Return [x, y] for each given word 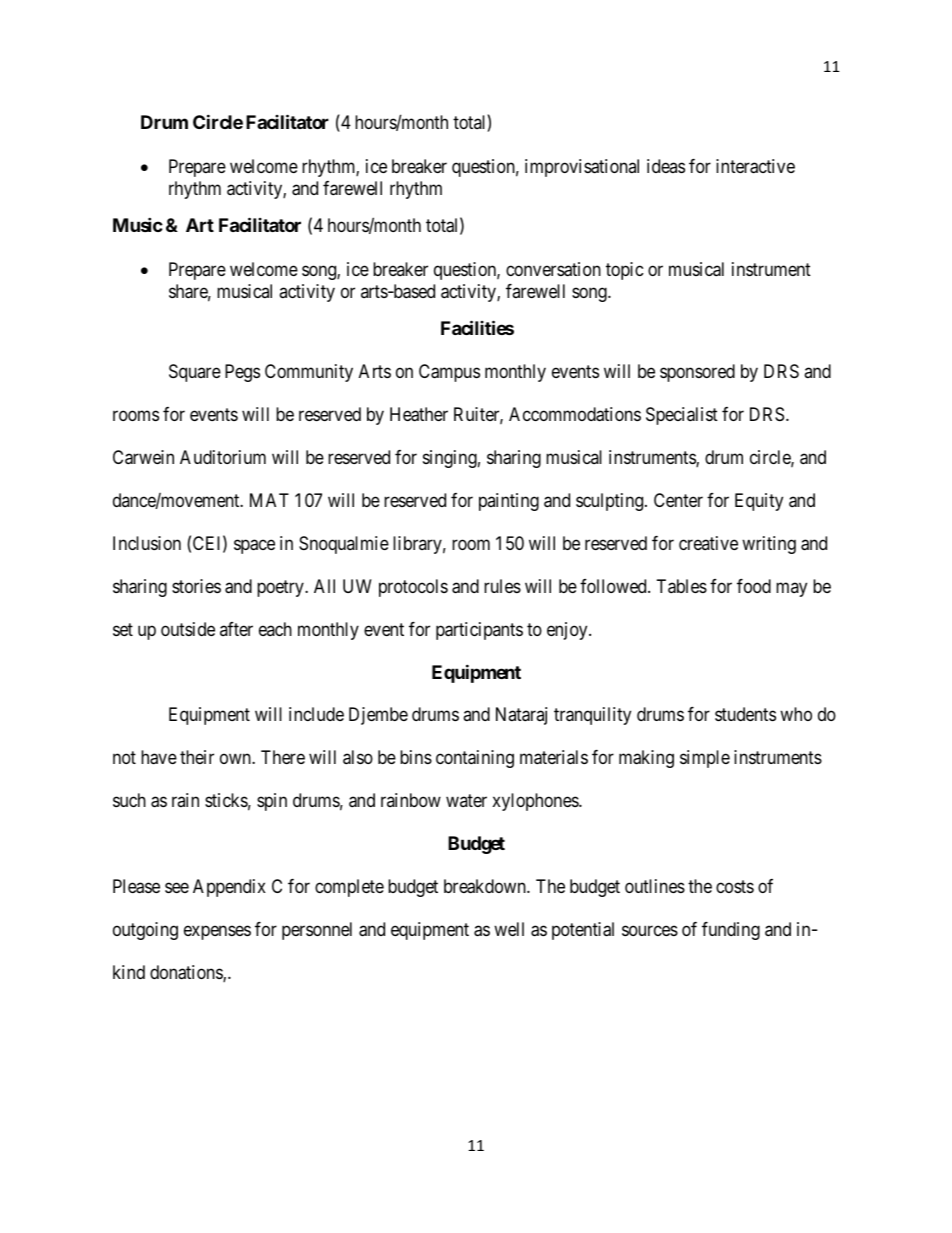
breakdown [486, 886]
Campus [449, 373]
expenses [217, 933]
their [197, 757]
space [254, 546]
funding [731, 931]
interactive [755, 166]
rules [502, 586]
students [745, 714]
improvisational [582, 168]
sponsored [697, 373]
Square [195, 373]
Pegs [242, 373]
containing [475, 759]
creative [708, 543]
